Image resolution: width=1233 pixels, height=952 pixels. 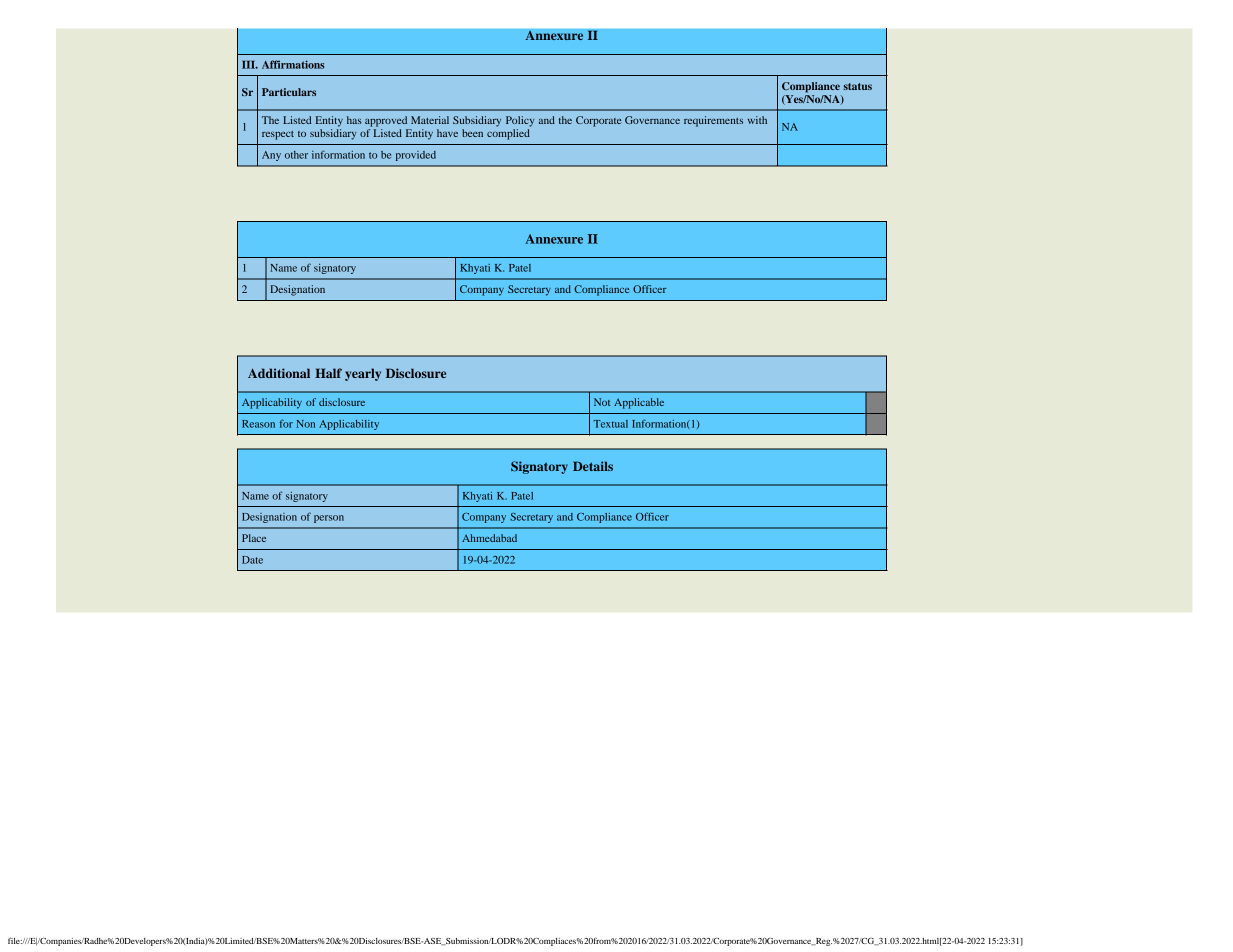 I want to click on Details, so click(x=593, y=466).
